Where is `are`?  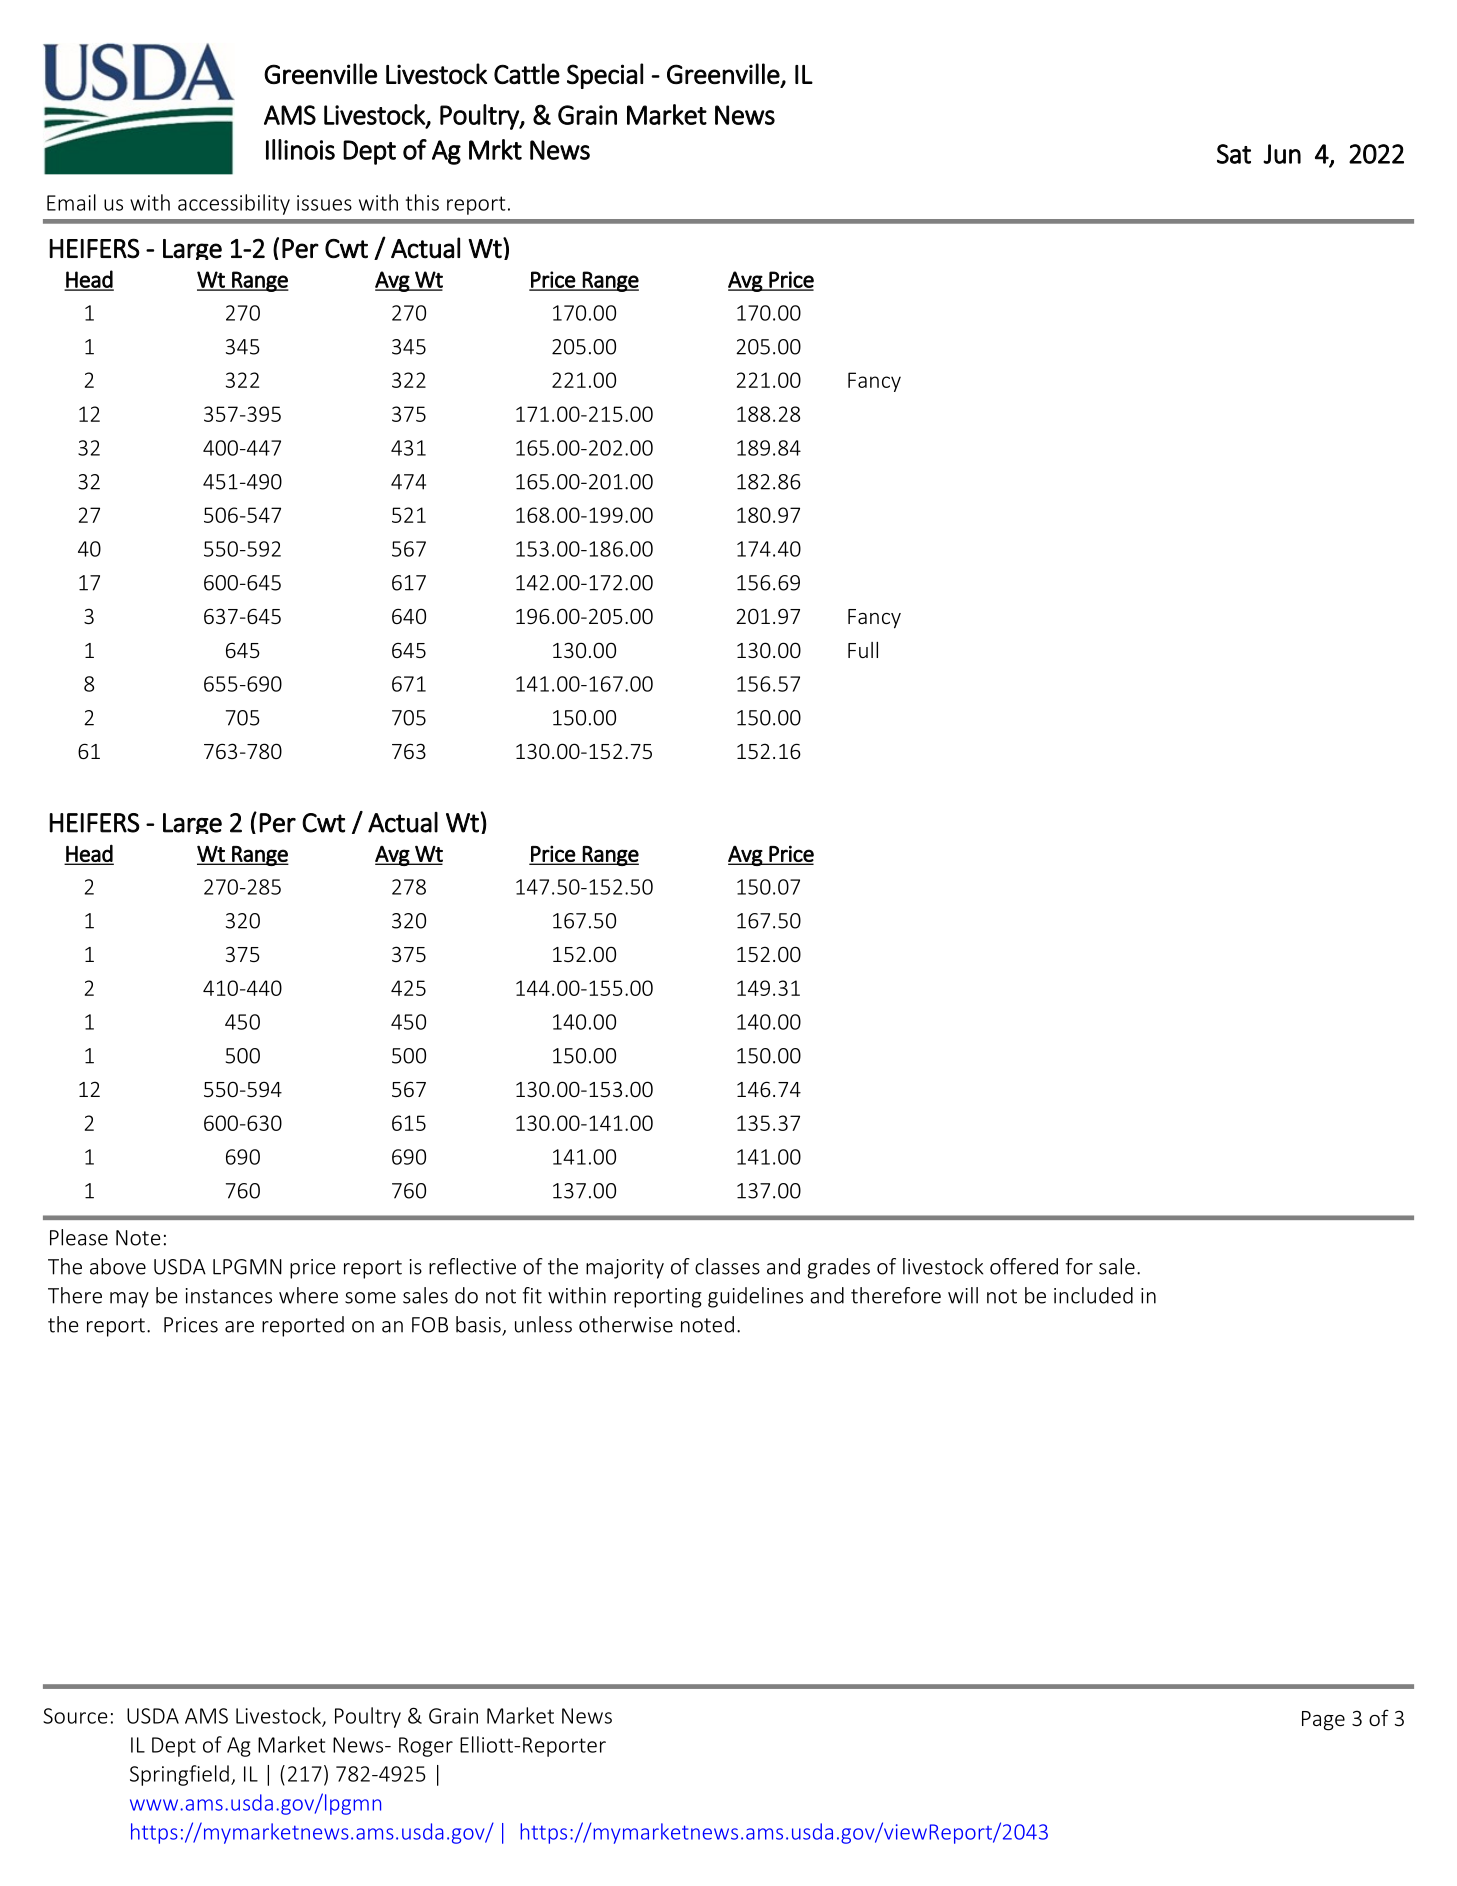
are is located at coordinates (239, 1327).
